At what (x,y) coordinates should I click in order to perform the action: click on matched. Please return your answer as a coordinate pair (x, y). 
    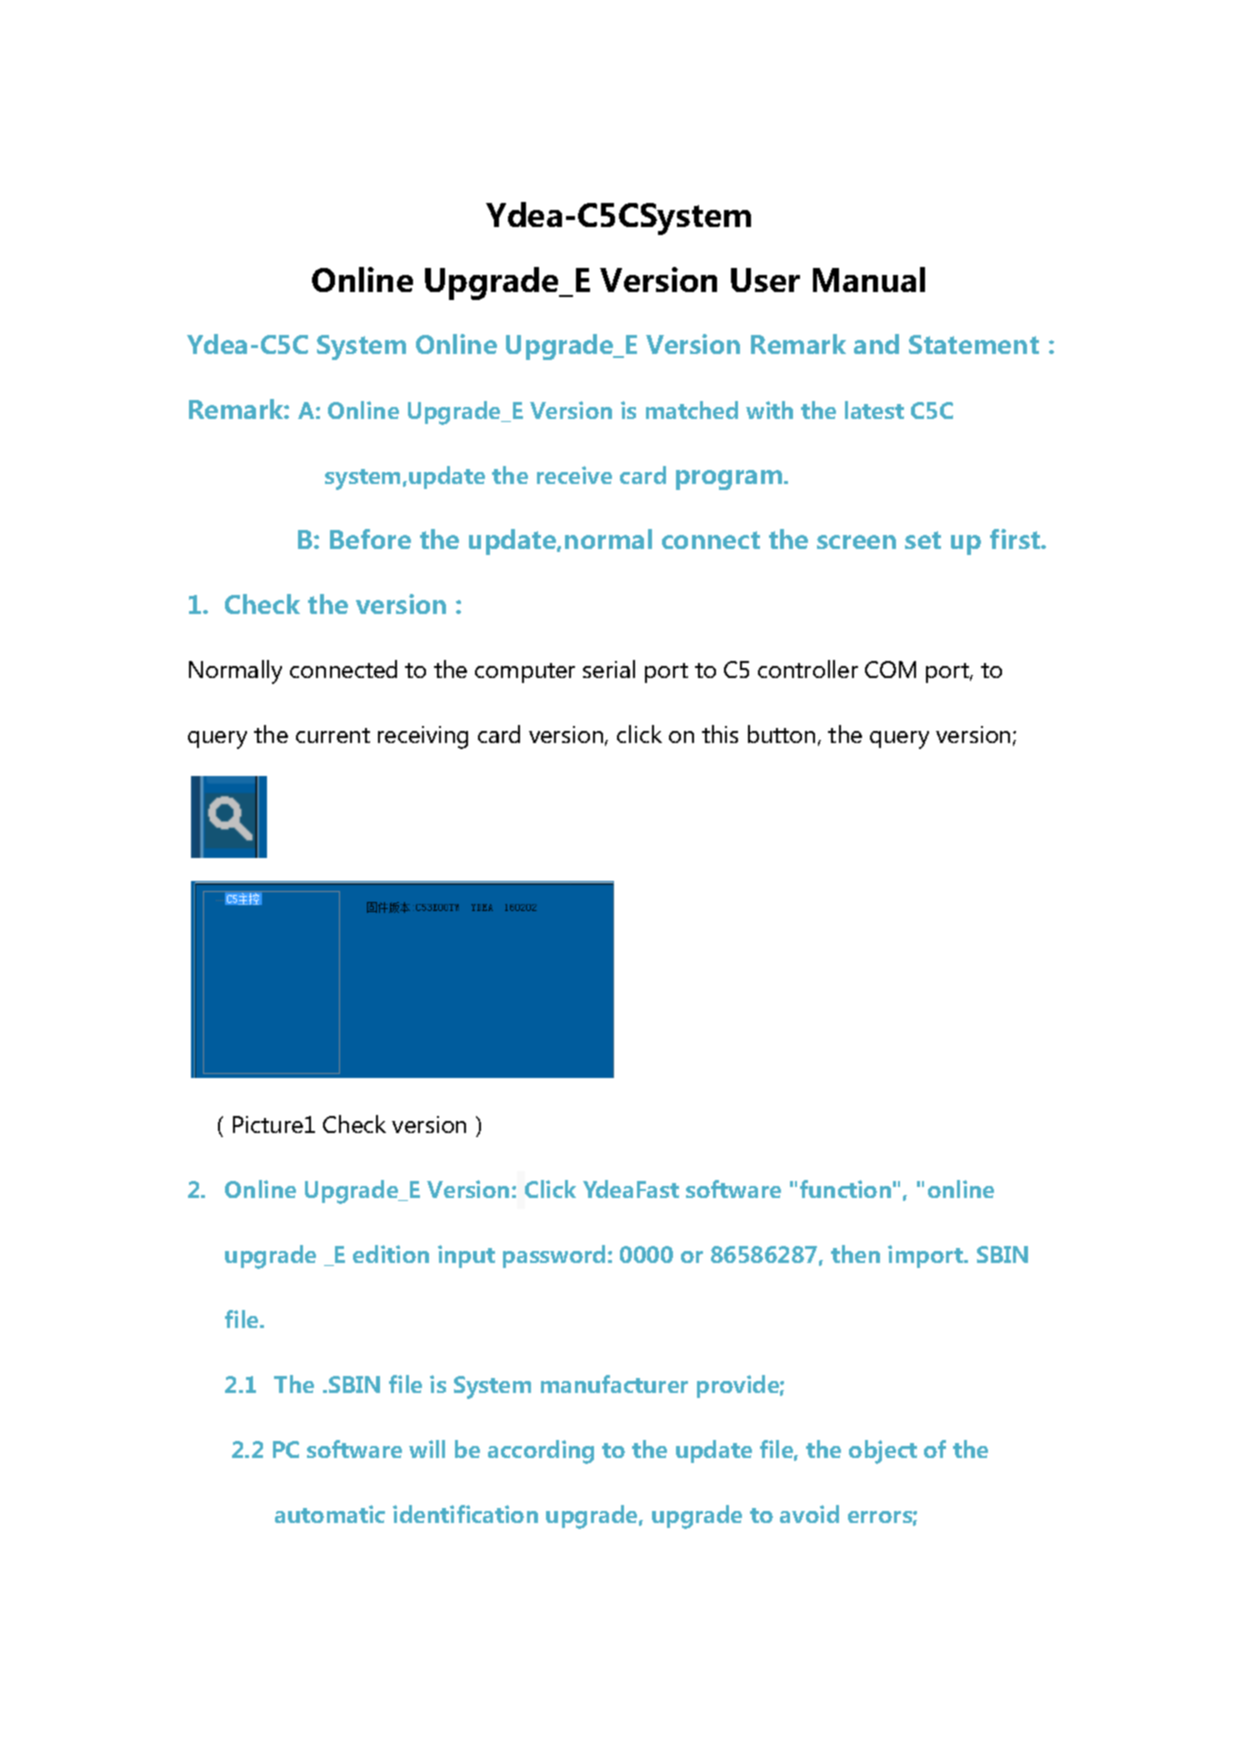
    Looking at the image, I should click on (692, 410).
